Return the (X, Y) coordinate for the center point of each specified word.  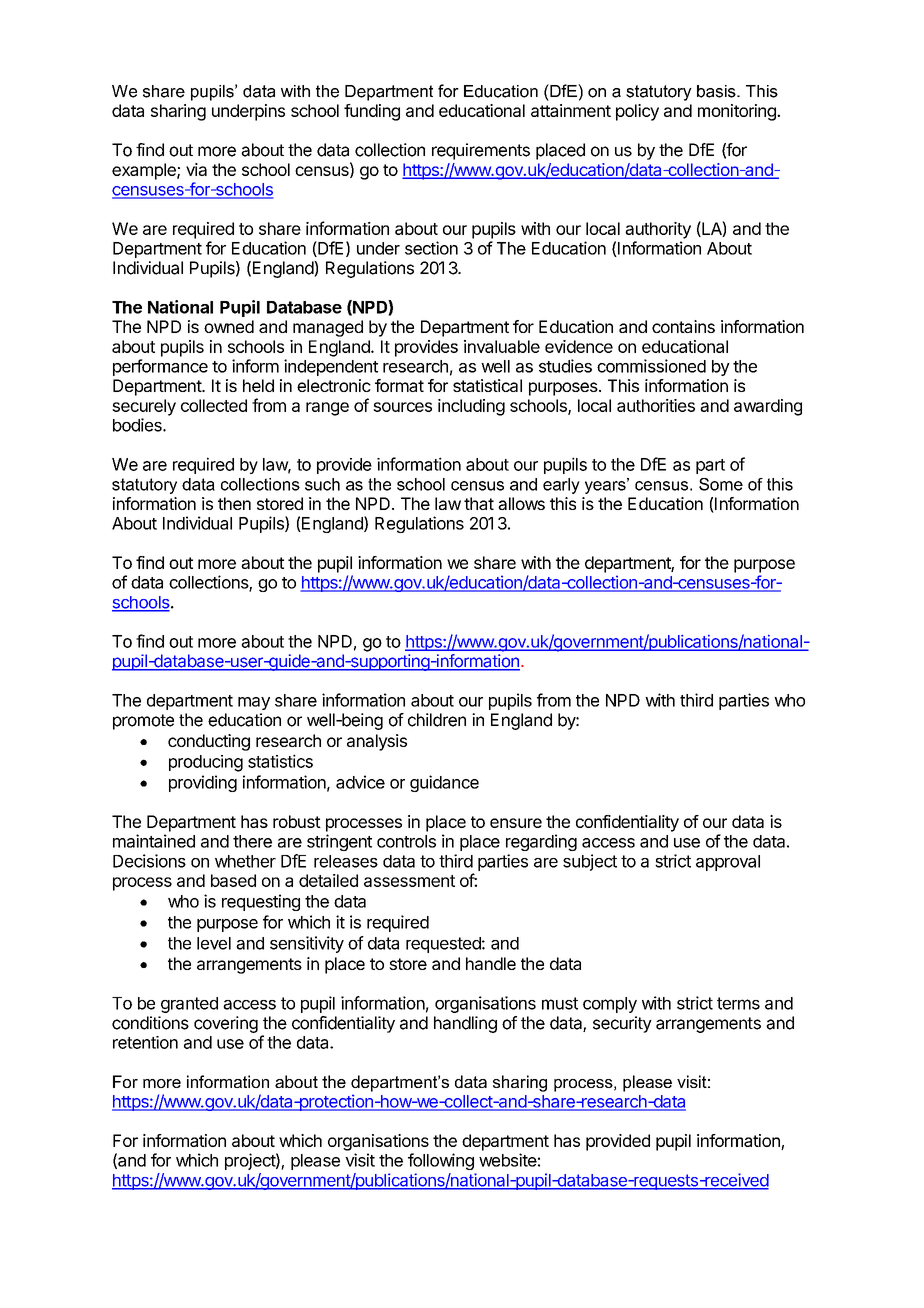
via (196, 169)
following (441, 1161)
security (622, 1024)
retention (145, 1042)
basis (717, 91)
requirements (481, 151)
